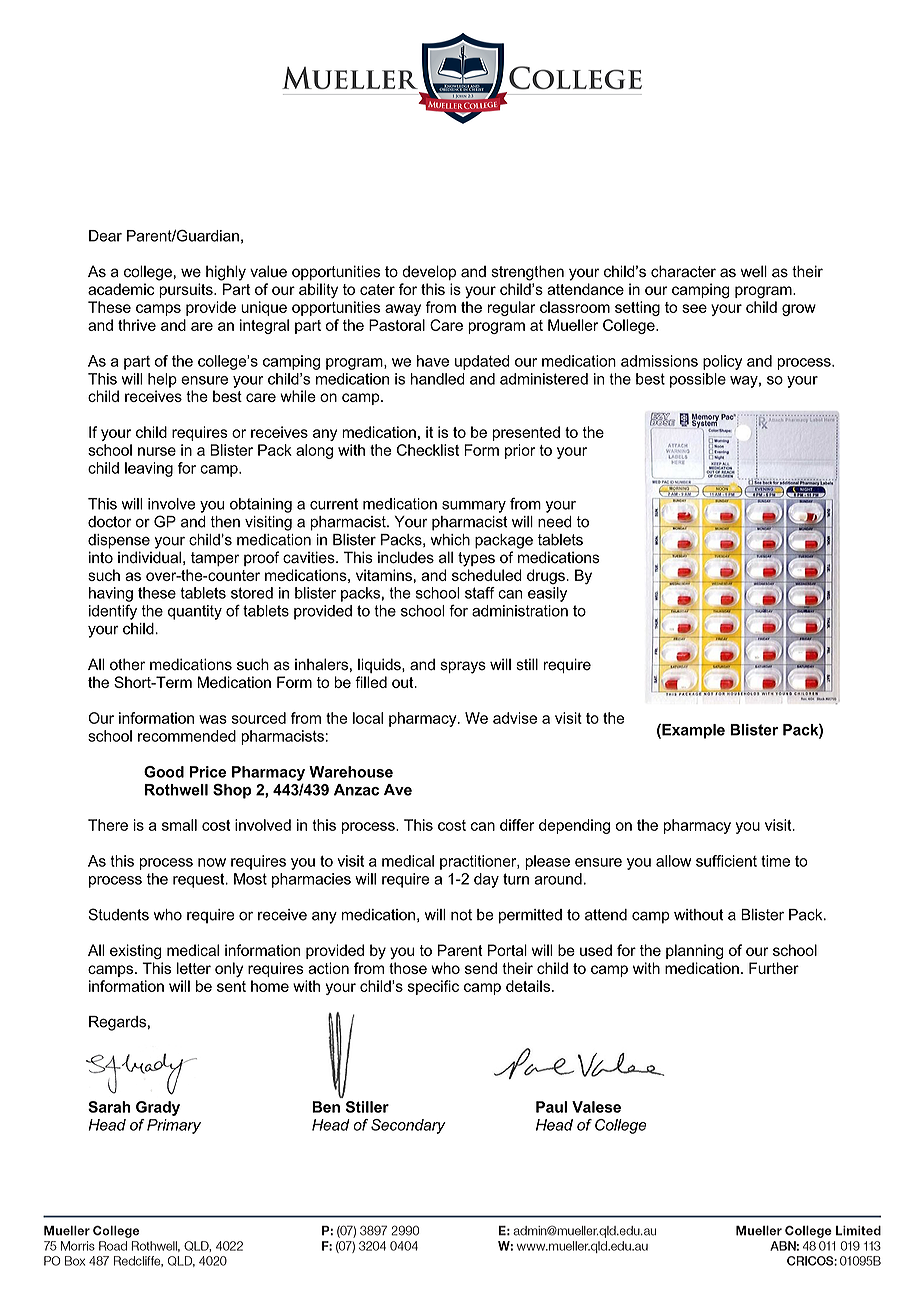 This screenshot has width=924, height=1308. Describe the element at coordinates (683, 271) in the screenshot. I see `character` at that location.
